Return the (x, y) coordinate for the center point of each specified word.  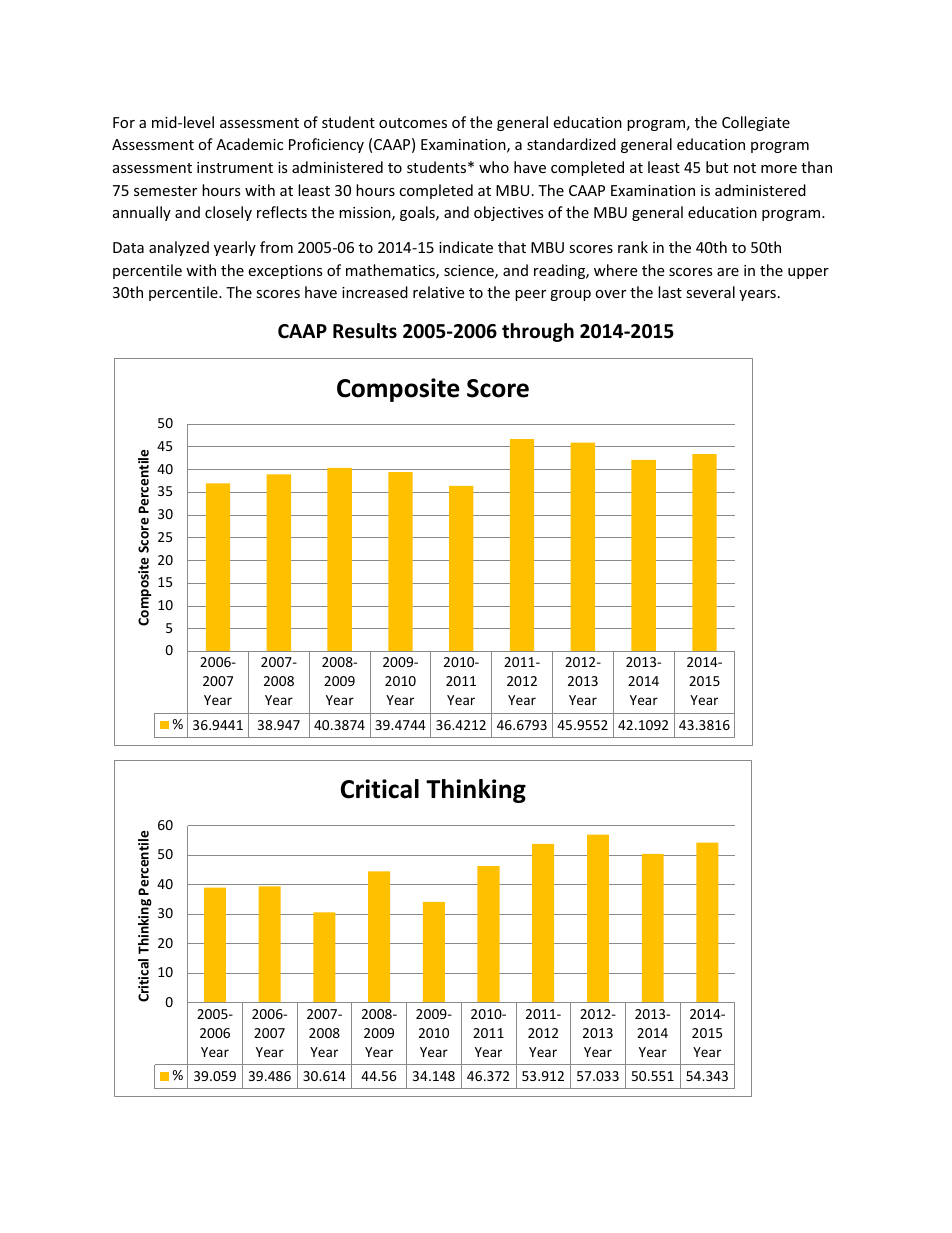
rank (633, 247)
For (124, 122)
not (745, 168)
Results (365, 331)
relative (438, 292)
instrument (235, 167)
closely (228, 213)
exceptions (285, 272)
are (728, 272)
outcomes (413, 123)
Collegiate (756, 123)
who (494, 167)
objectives (509, 213)
